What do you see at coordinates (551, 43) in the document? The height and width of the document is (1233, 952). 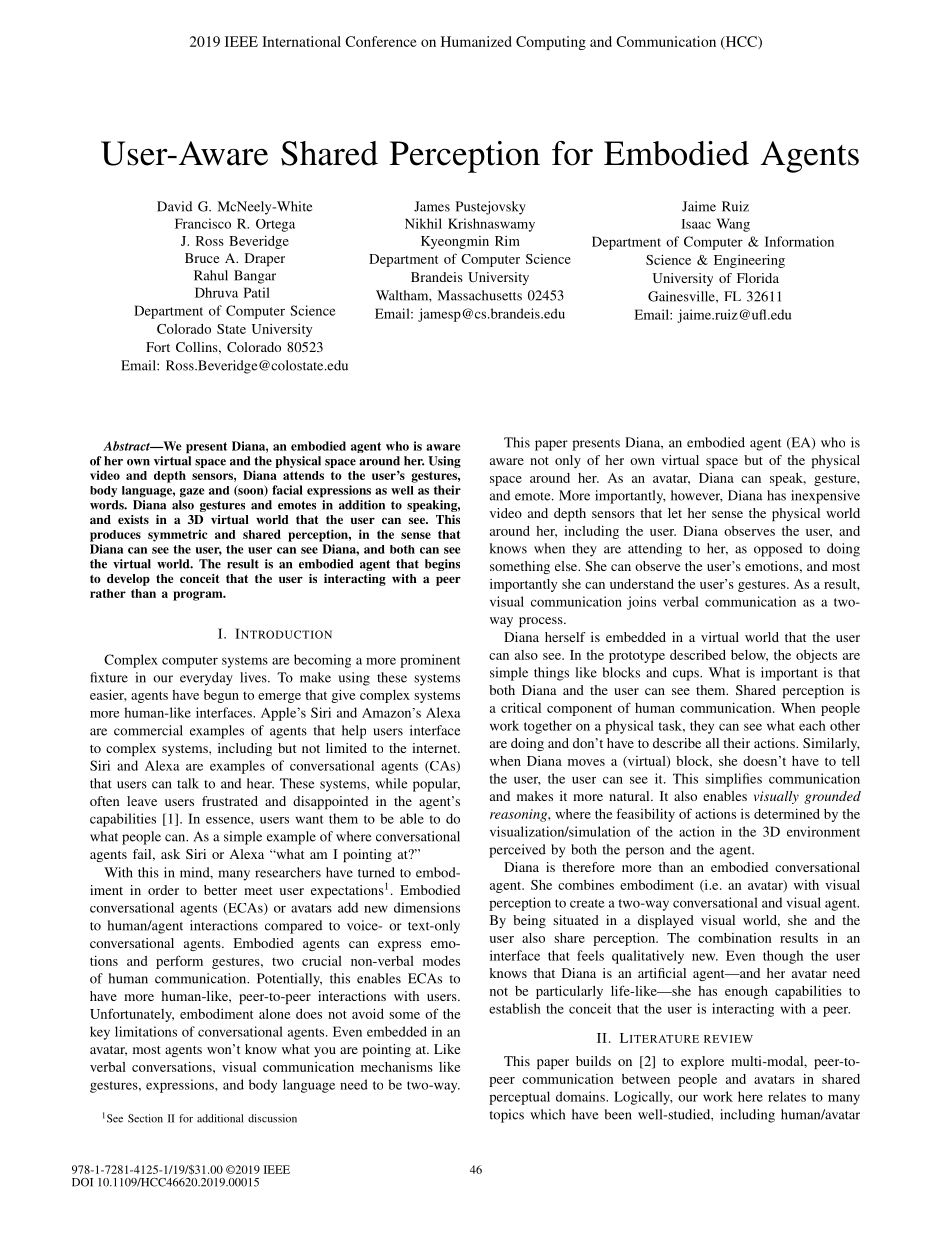 I see `Computing` at bounding box center [551, 43].
